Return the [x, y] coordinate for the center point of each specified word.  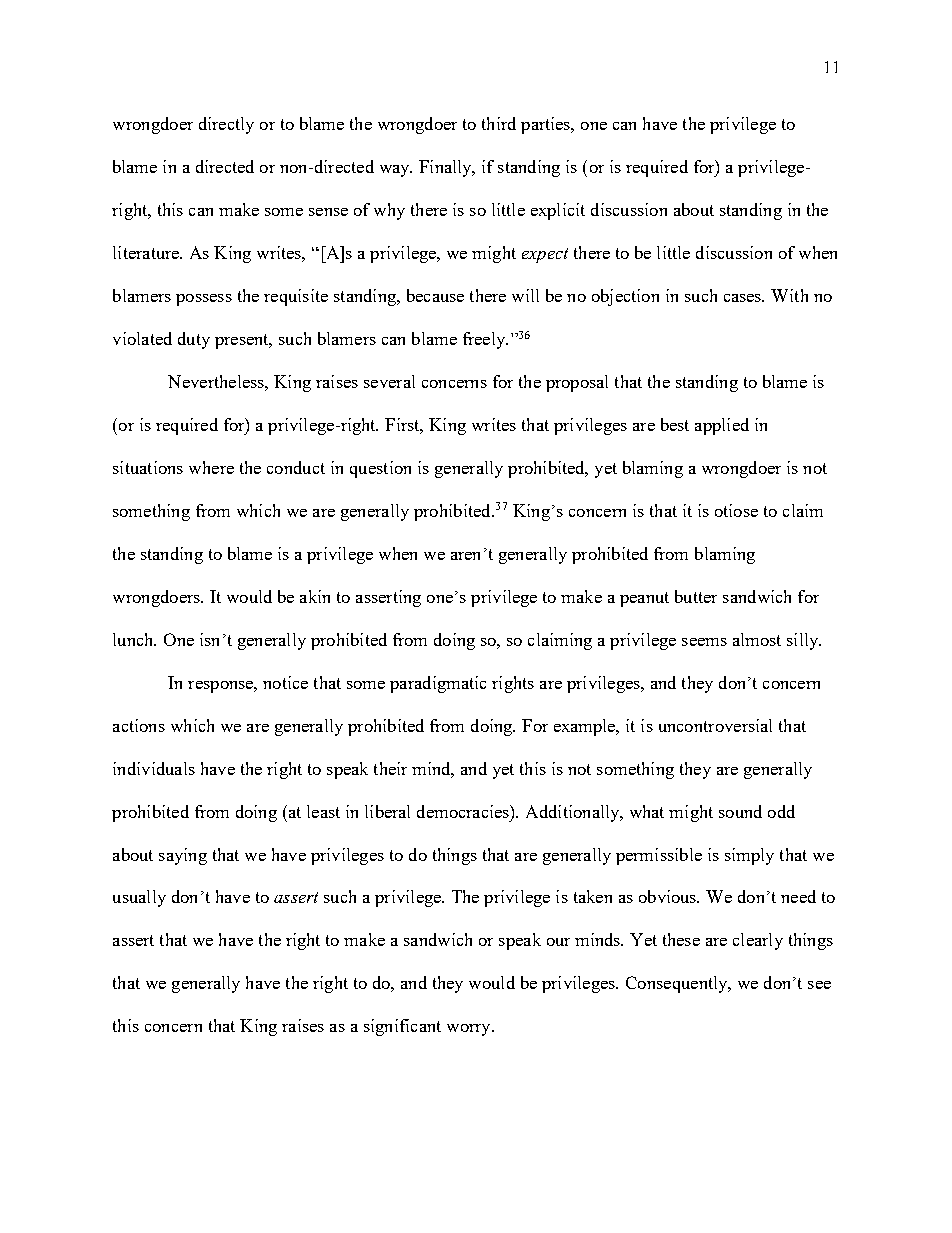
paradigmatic [438, 684]
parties [547, 125]
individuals [154, 768]
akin [315, 596]
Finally [446, 168]
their [390, 768]
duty [194, 340]
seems [704, 642]
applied [722, 426]
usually [139, 898]
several [389, 381]
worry [470, 1030]
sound [740, 811]
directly [226, 125]
